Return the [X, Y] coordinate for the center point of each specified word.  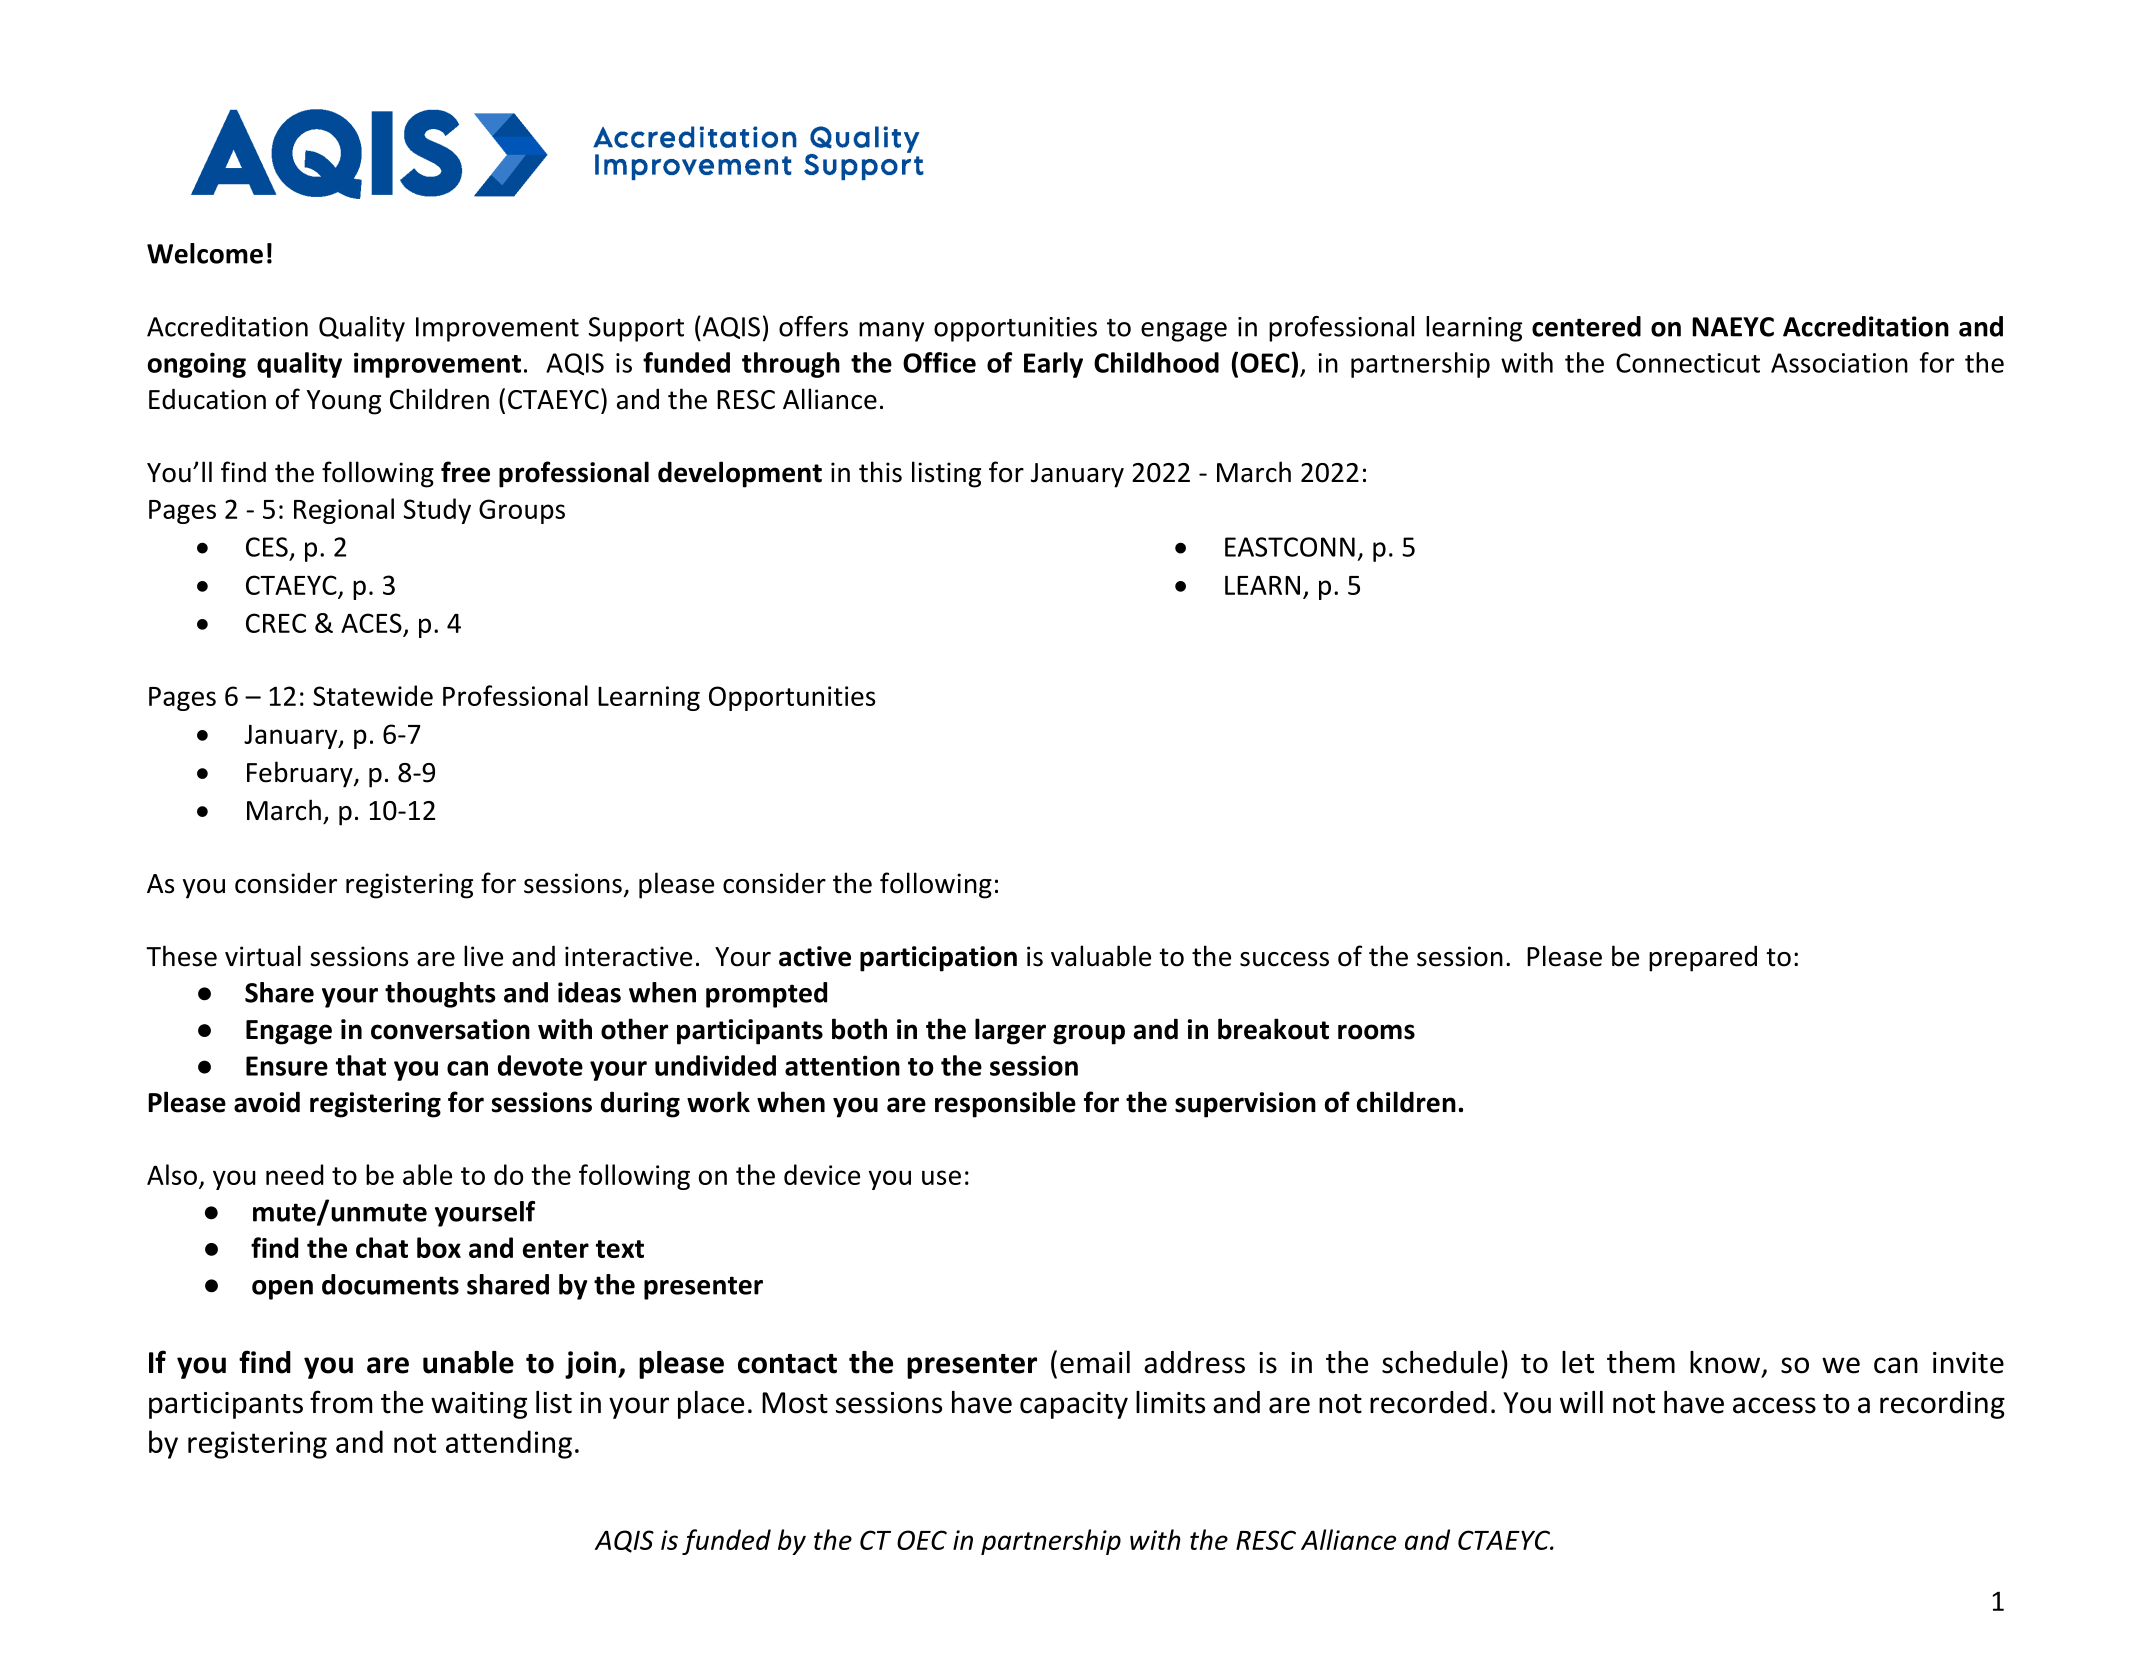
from [341, 1402]
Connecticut [1688, 363]
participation [938, 959]
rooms [1376, 1032]
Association [1839, 363]
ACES [371, 623]
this [880, 472]
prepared [1703, 958]
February [301, 774]
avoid [267, 1102]
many [891, 332]
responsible [1005, 1104]
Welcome [205, 253]
